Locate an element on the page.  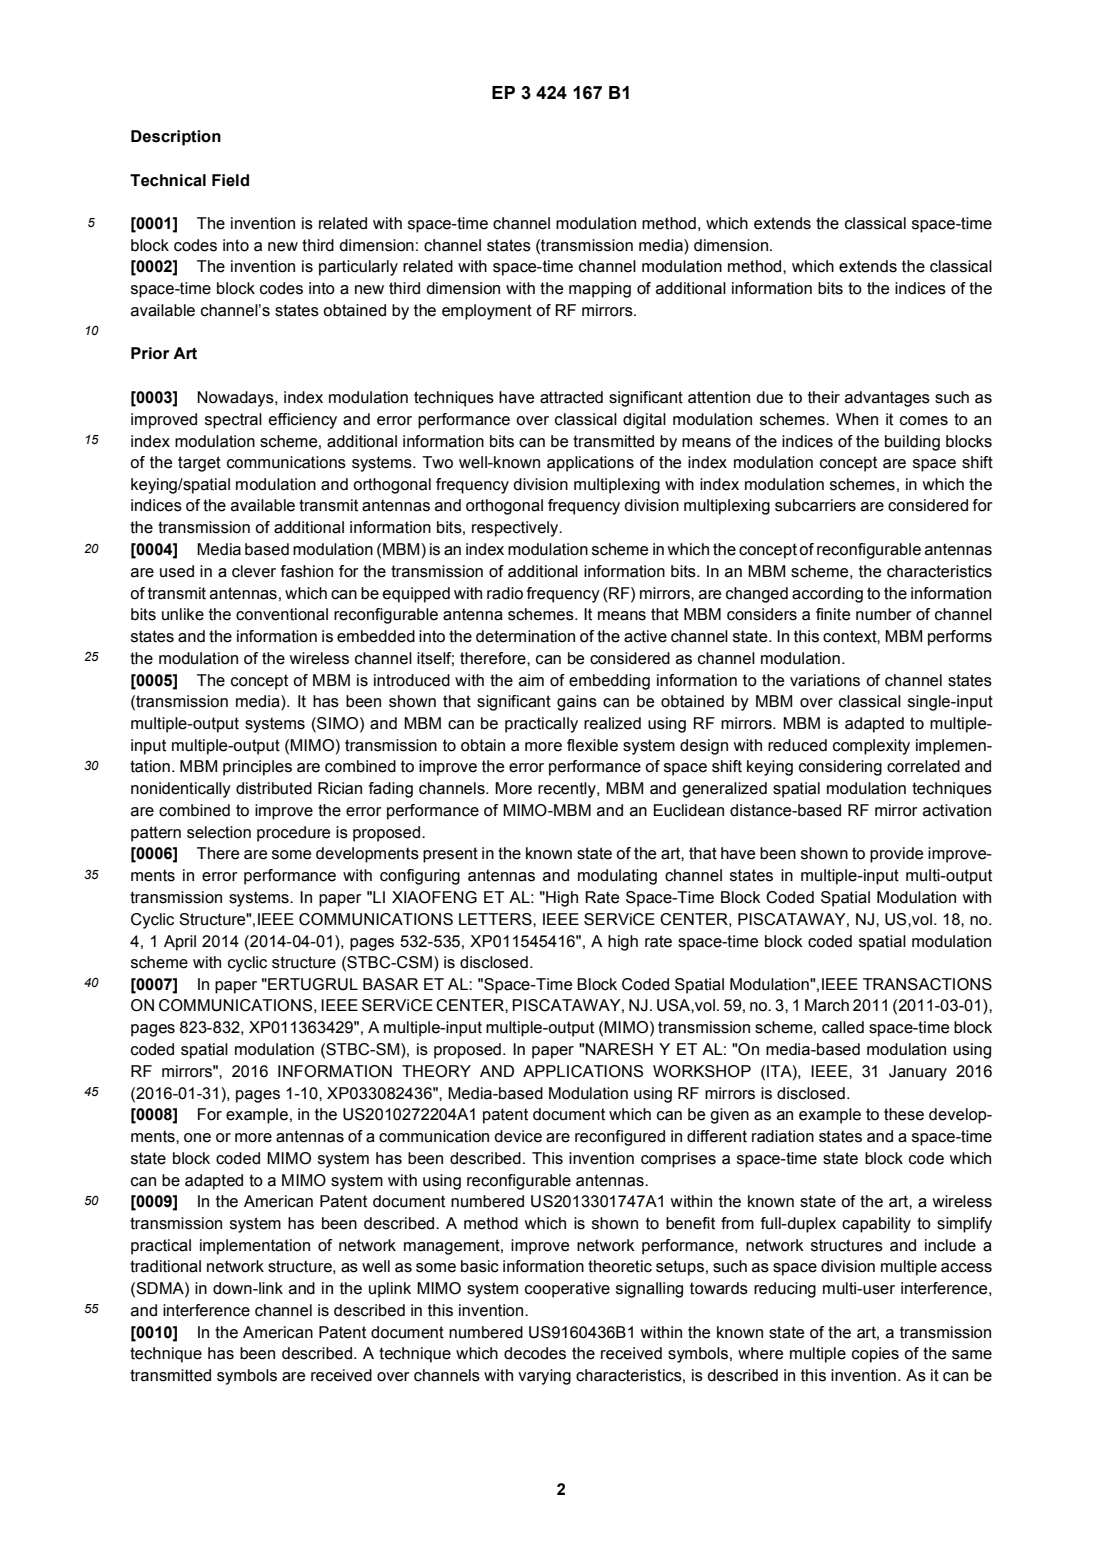
principles is located at coordinates (257, 768).
